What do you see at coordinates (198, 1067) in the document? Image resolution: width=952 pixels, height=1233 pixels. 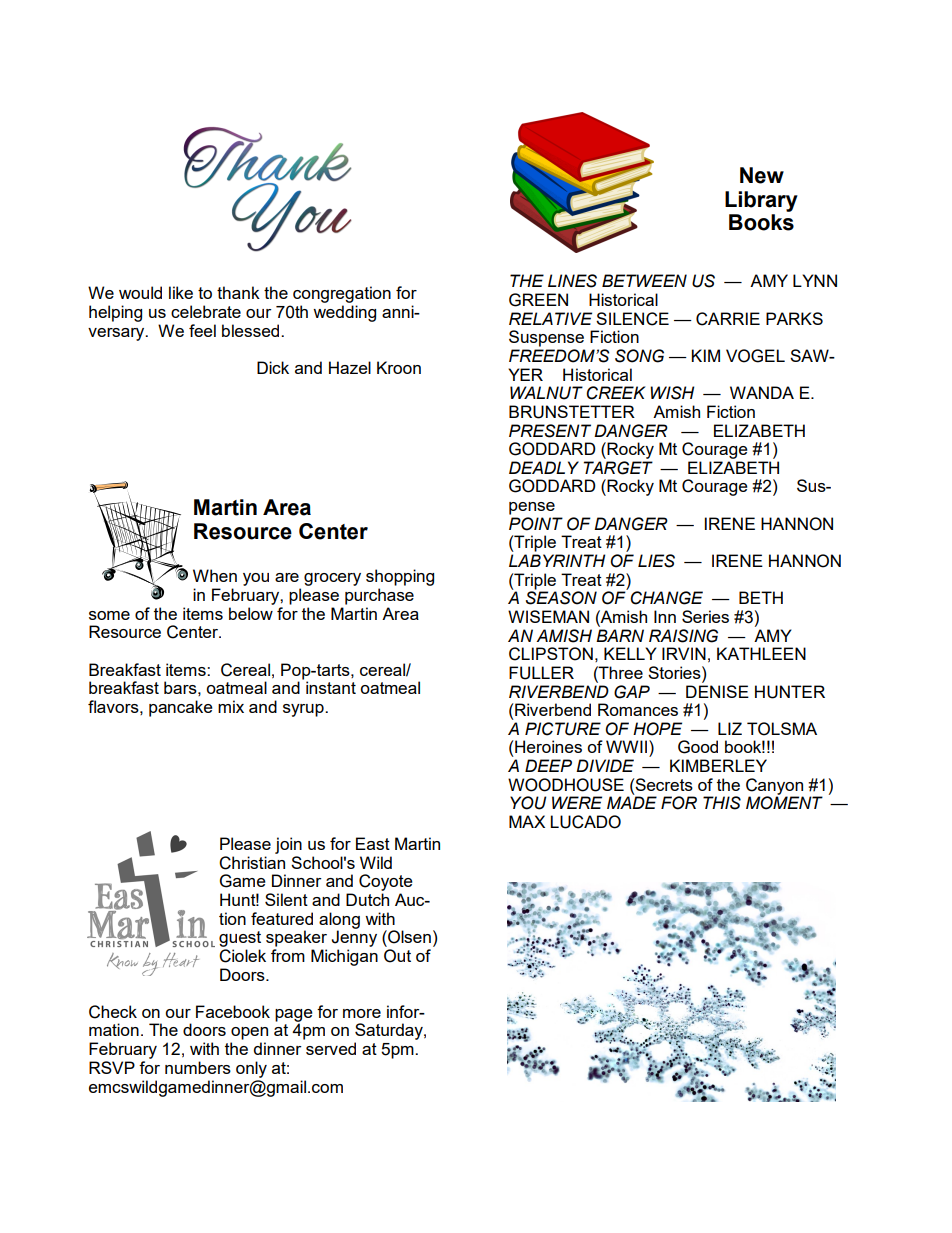 I see `numbers` at bounding box center [198, 1067].
